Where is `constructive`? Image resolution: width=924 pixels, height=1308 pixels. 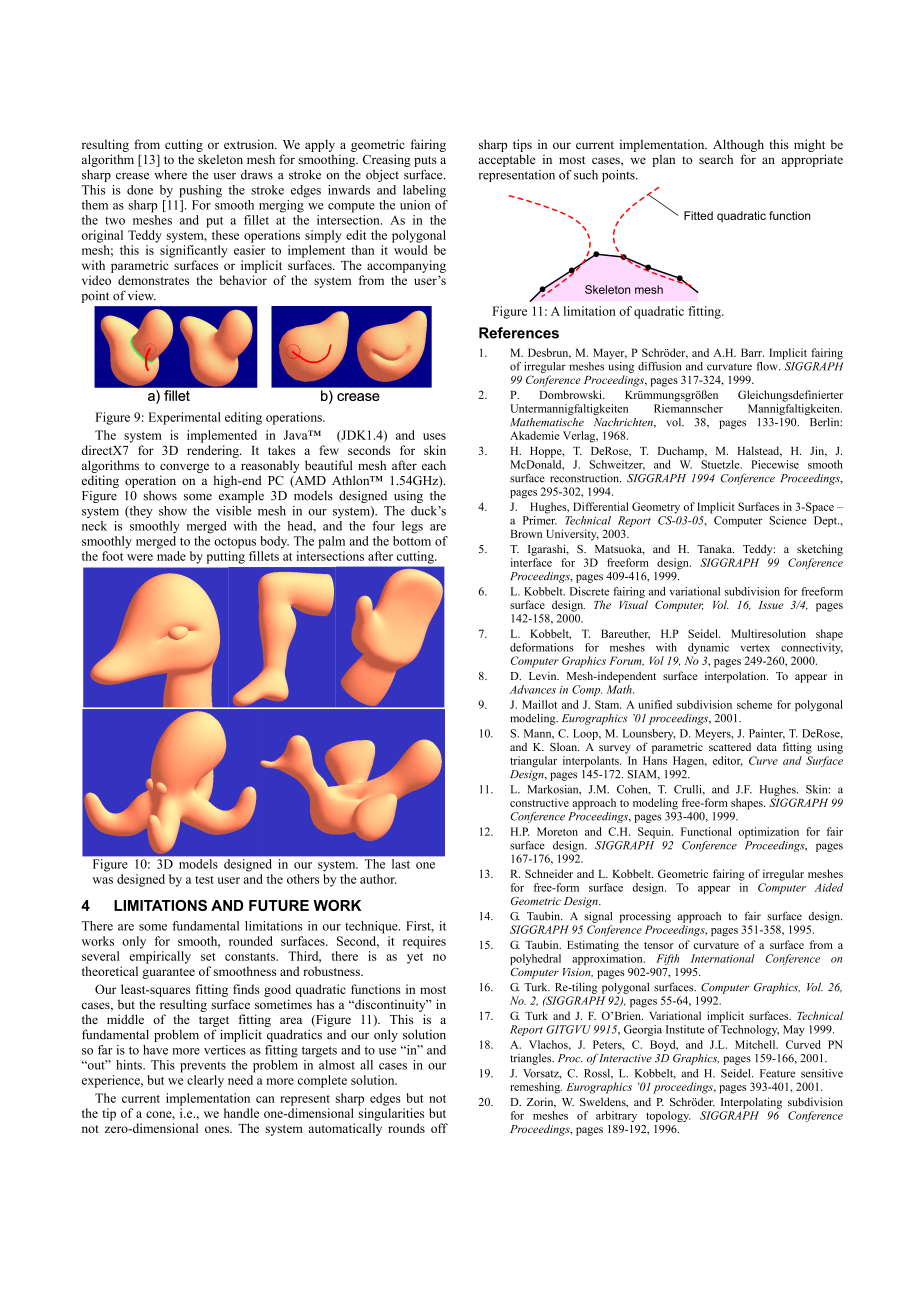 constructive is located at coordinates (539, 802).
